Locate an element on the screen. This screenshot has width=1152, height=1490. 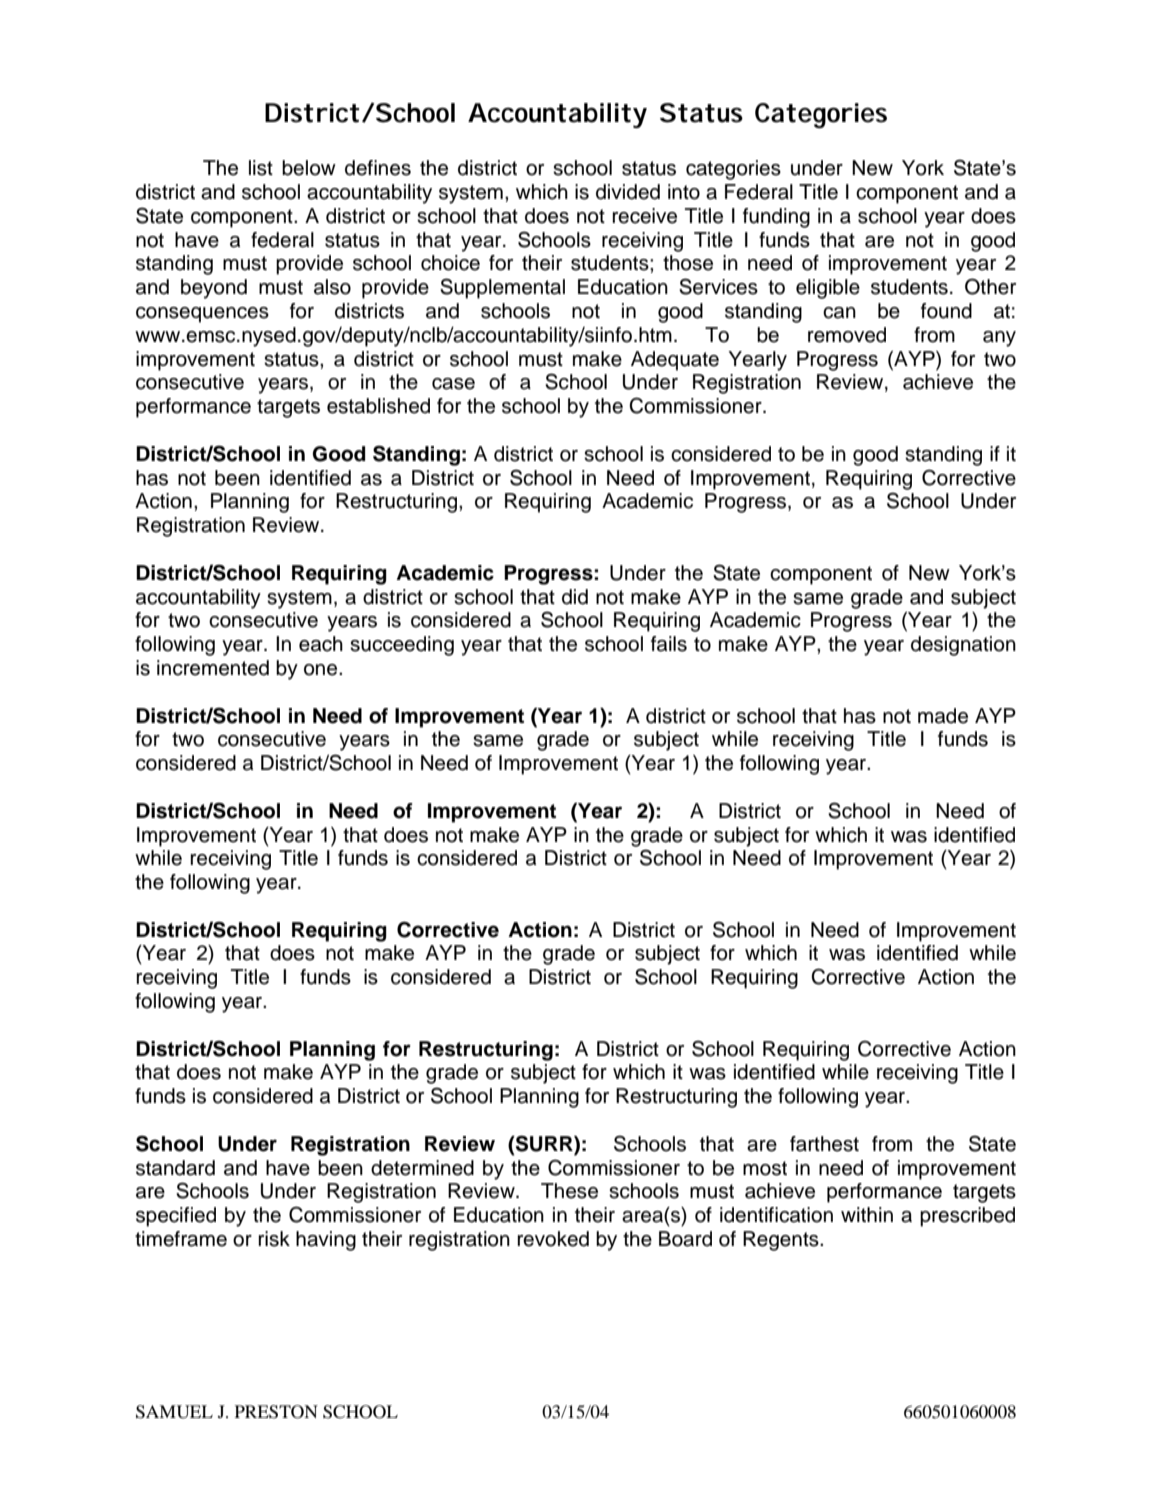
designation is located at coordinates (963, 646).
